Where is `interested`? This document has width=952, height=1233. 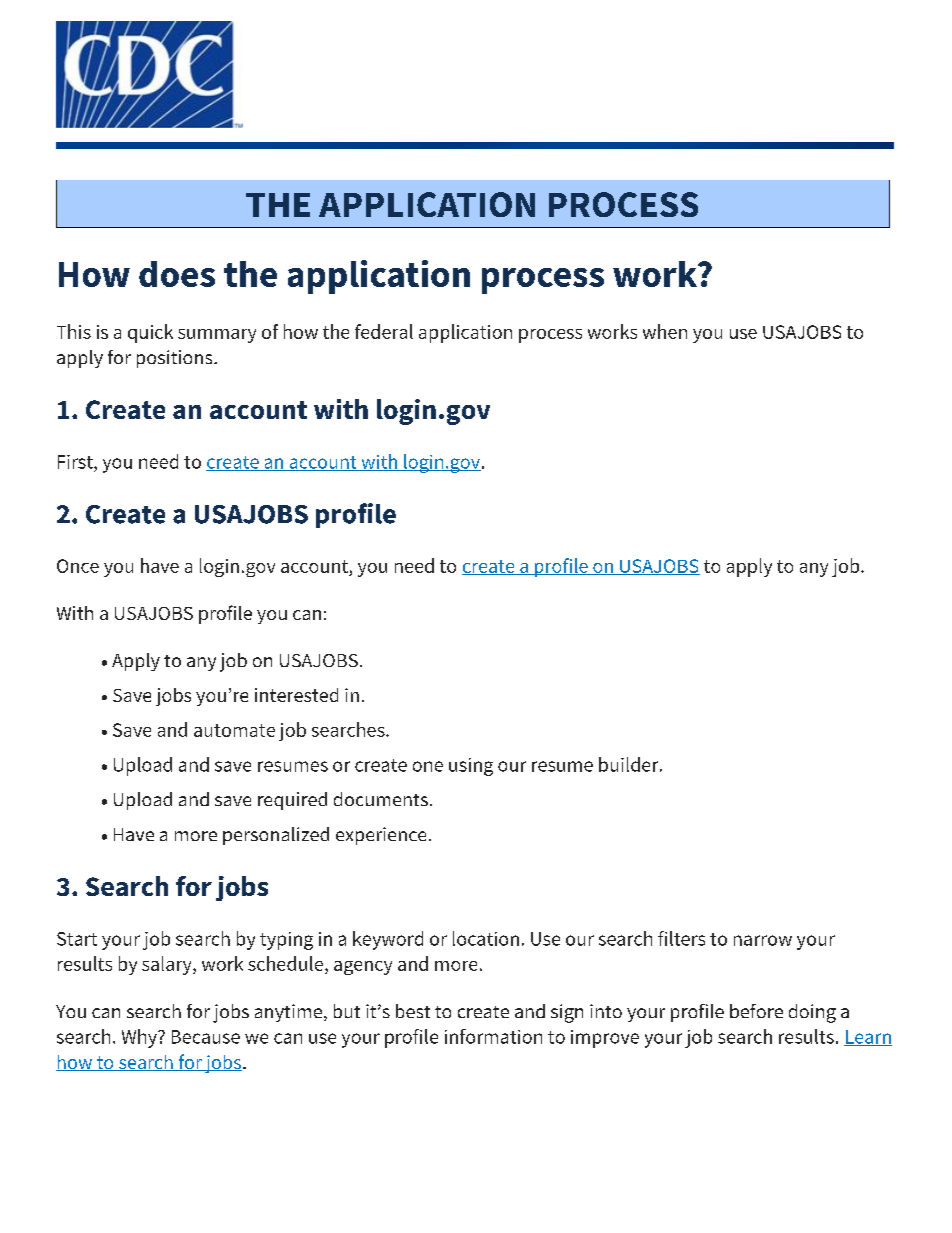 interested is located at coordinates (296, 695).
